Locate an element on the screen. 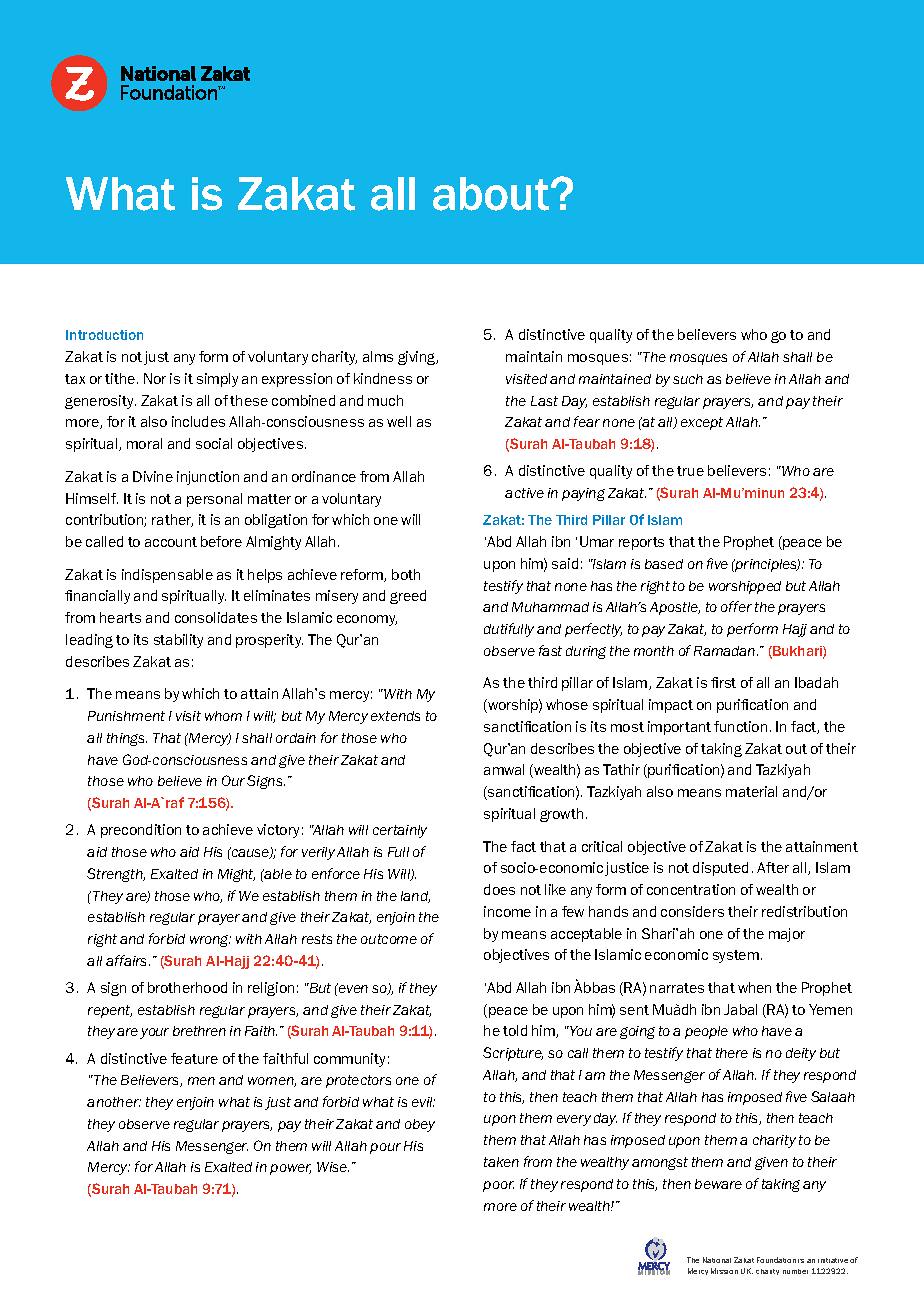  disputed is located at coordinates (720, 869).
